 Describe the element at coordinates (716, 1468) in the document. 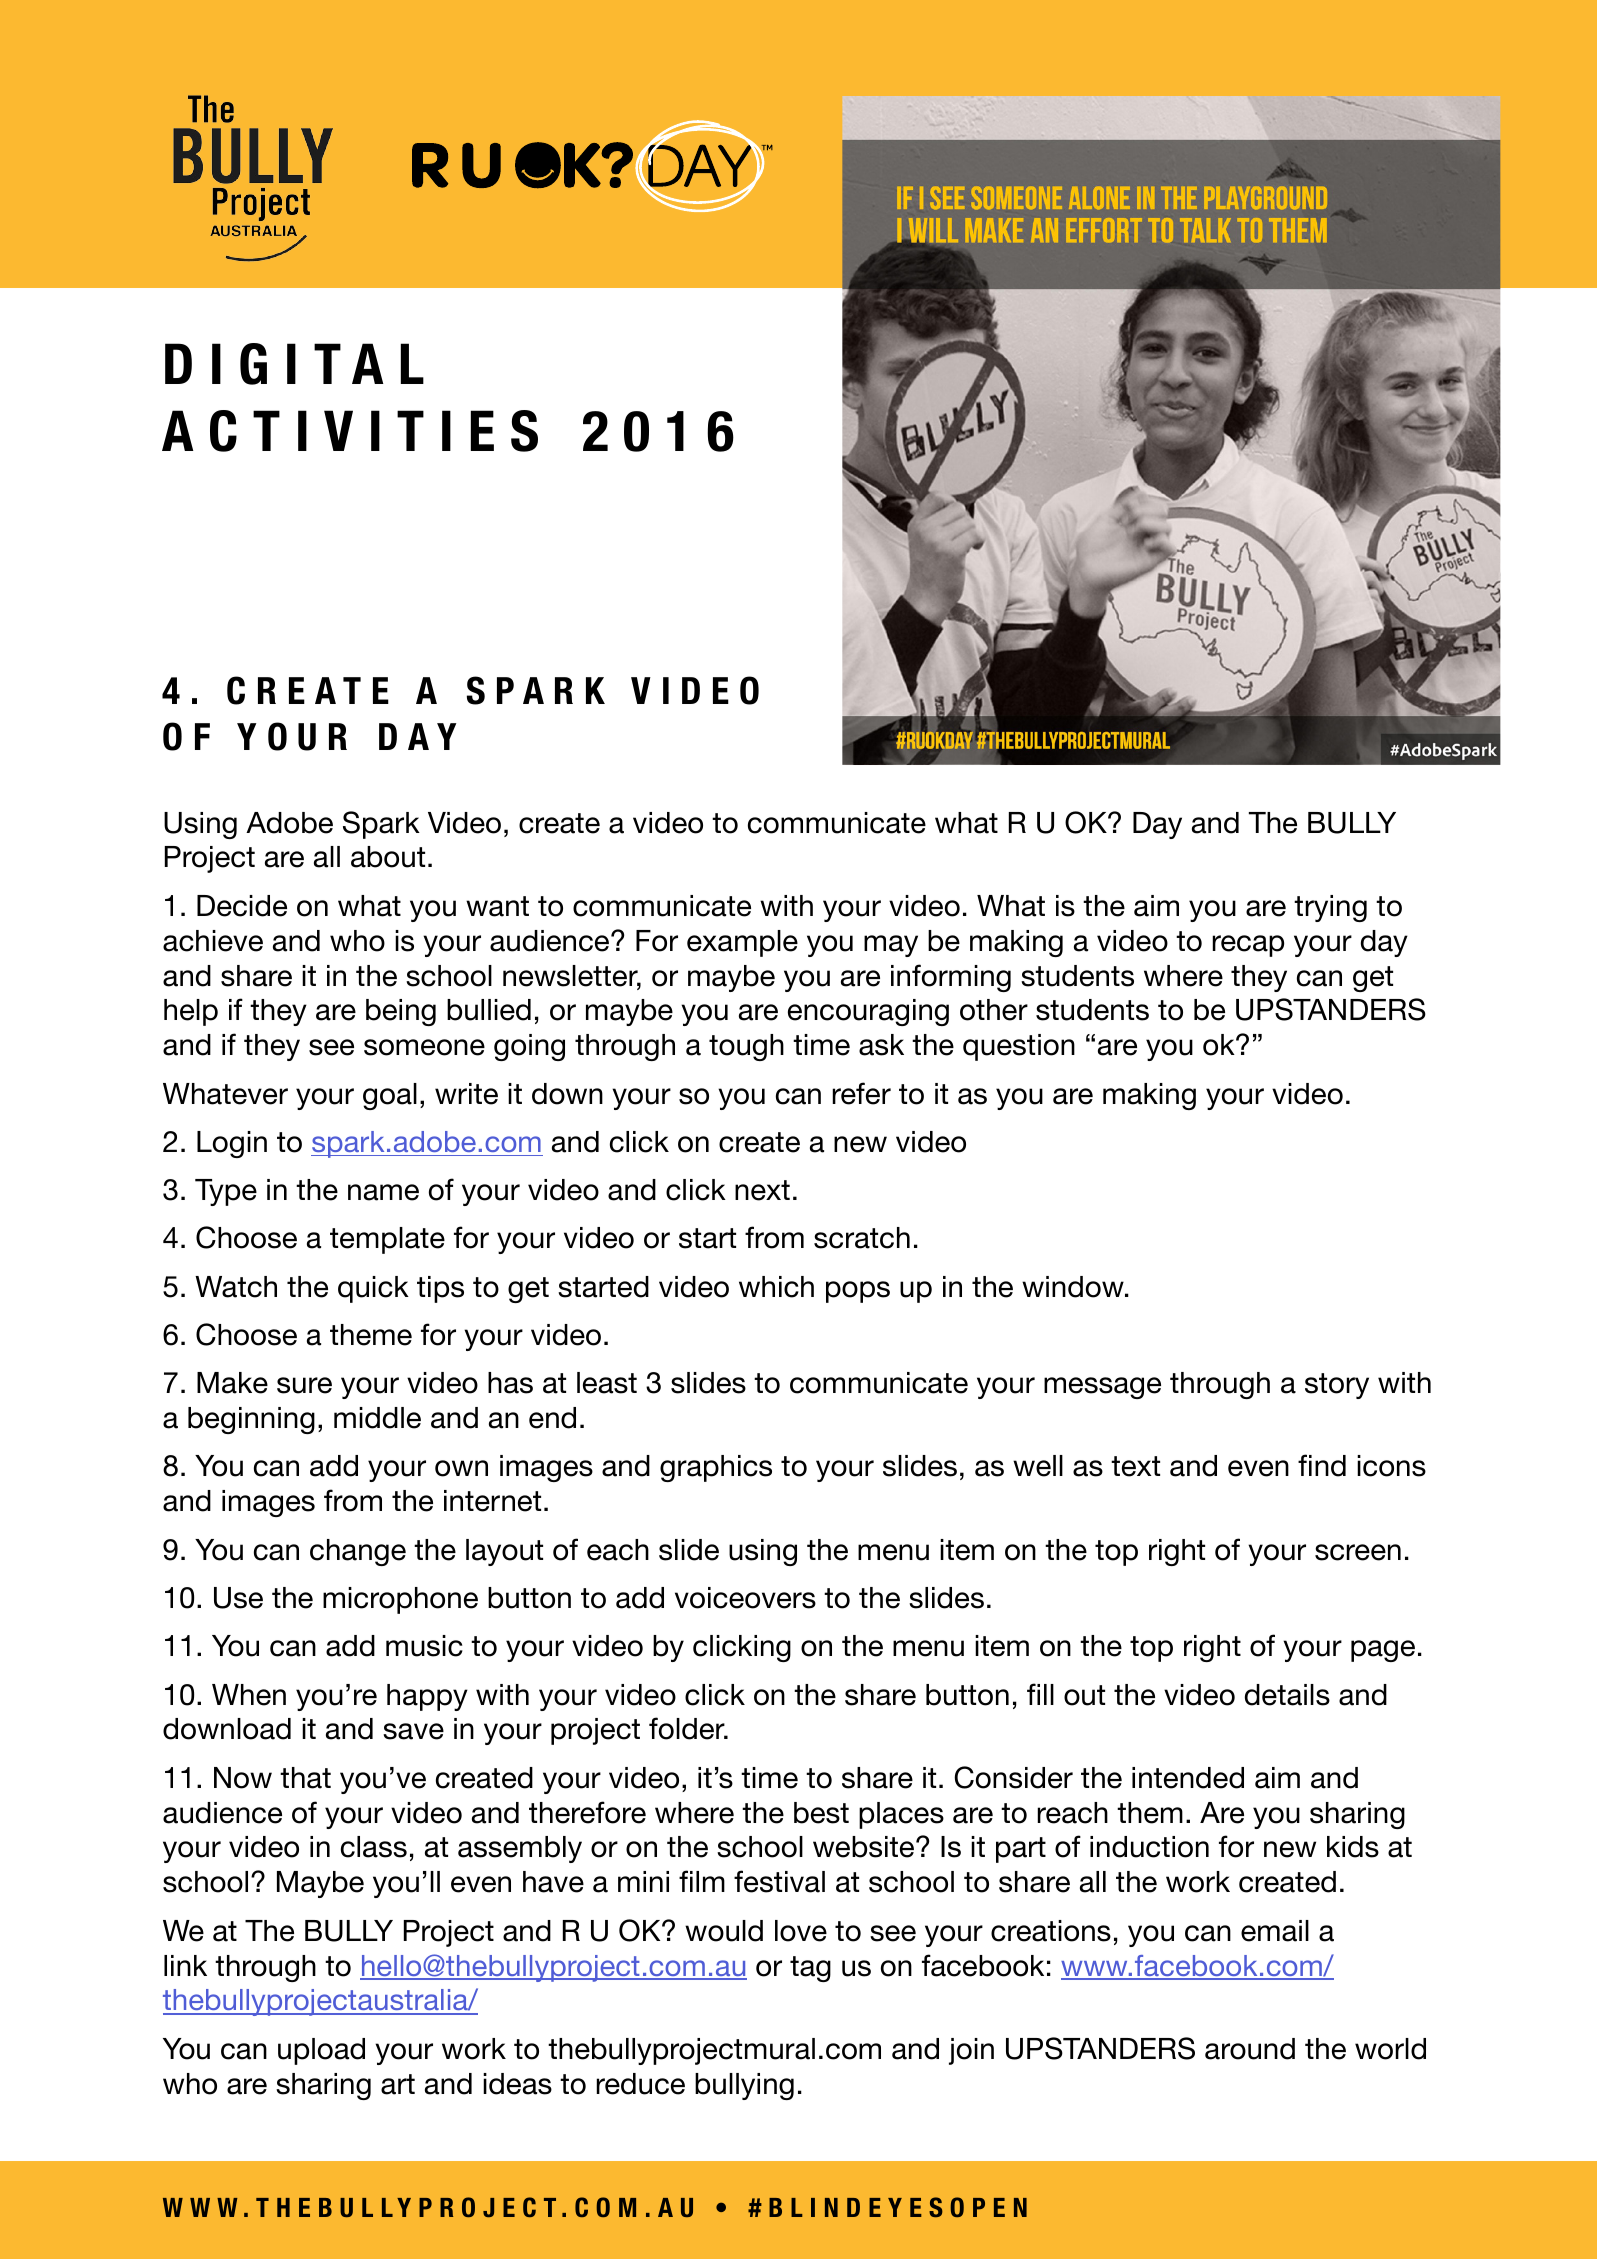

I see `graphics` at that location.
